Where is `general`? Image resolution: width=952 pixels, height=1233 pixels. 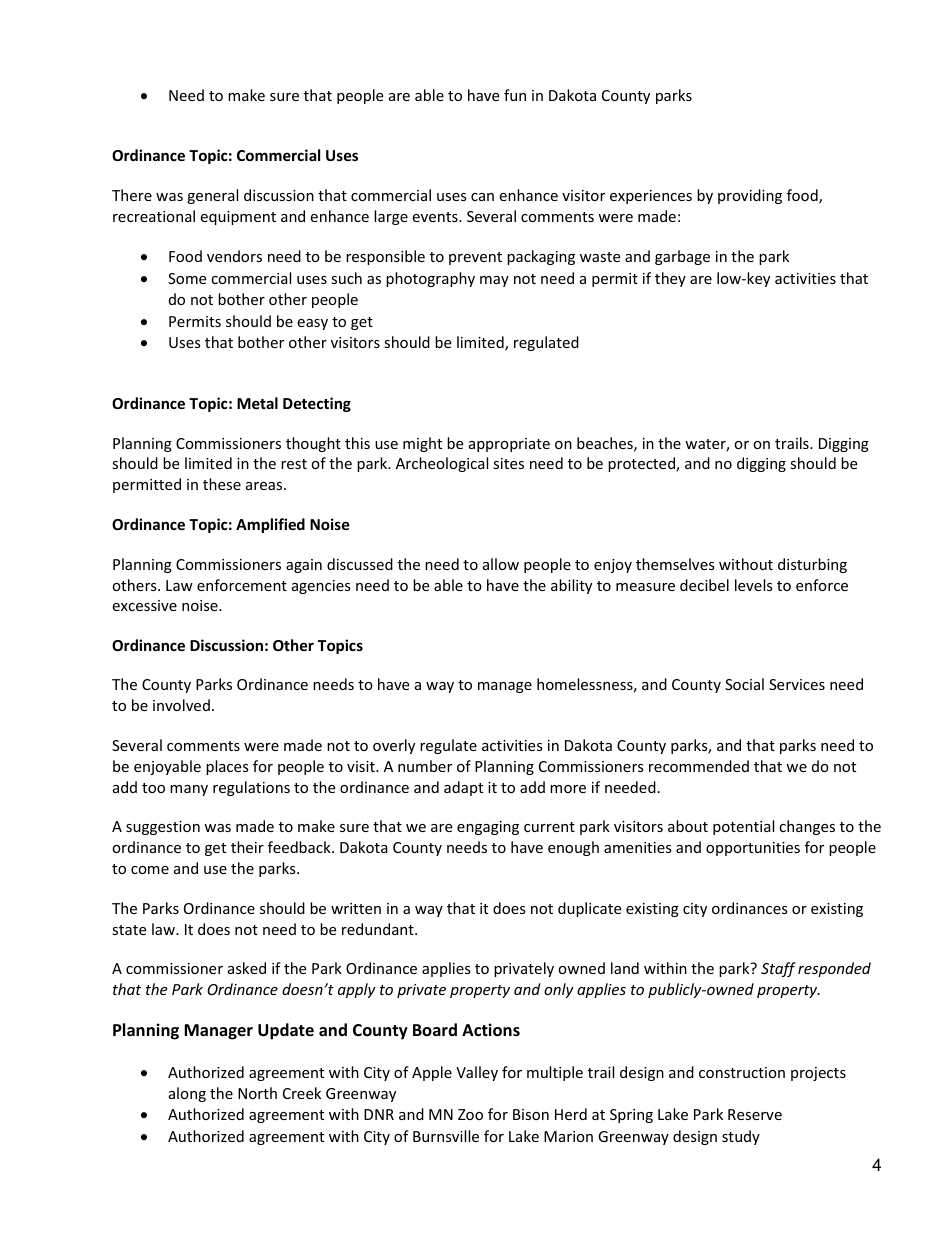
general is located at coordinates (212, 196).
